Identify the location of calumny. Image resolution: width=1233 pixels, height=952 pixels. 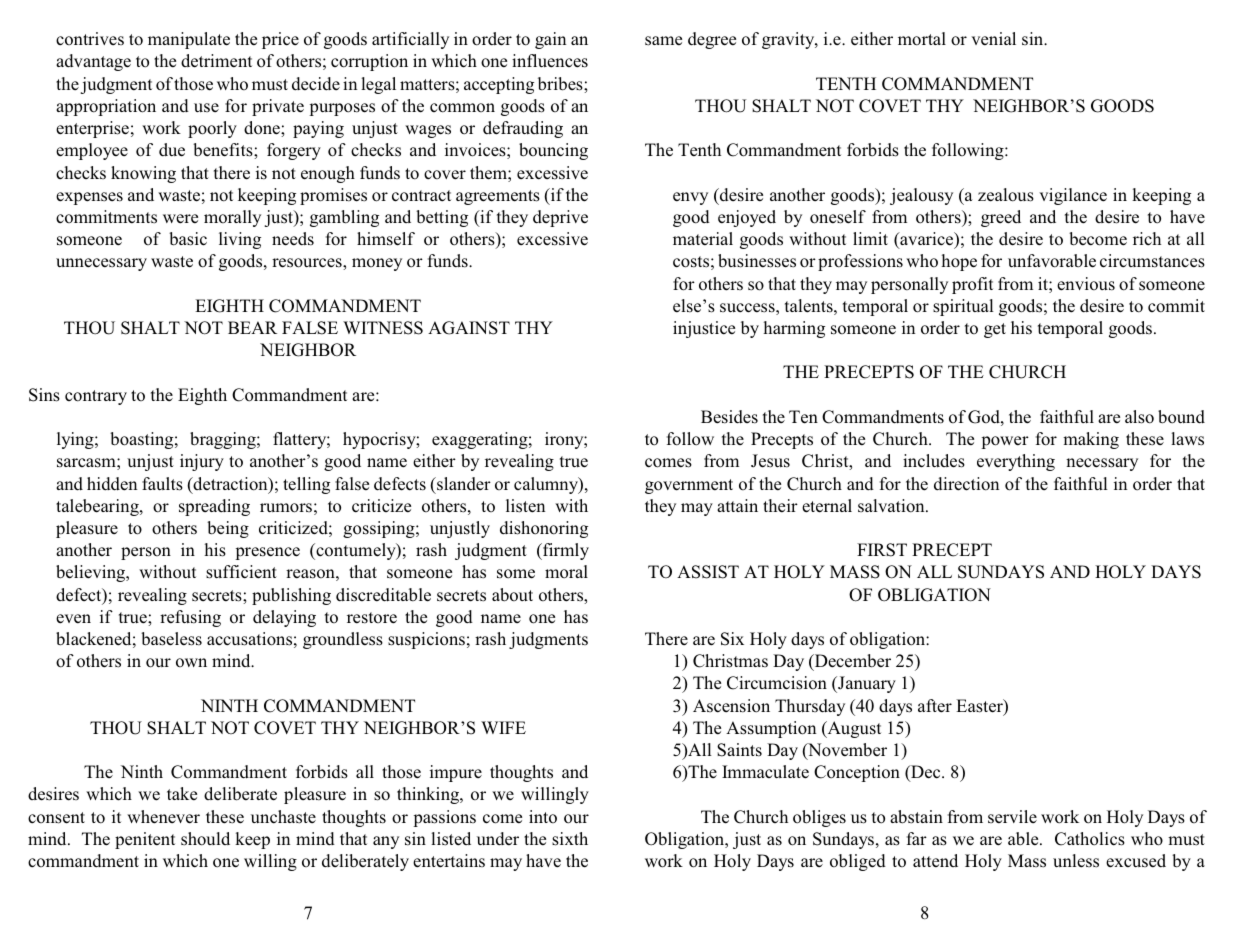
(547, 485).
